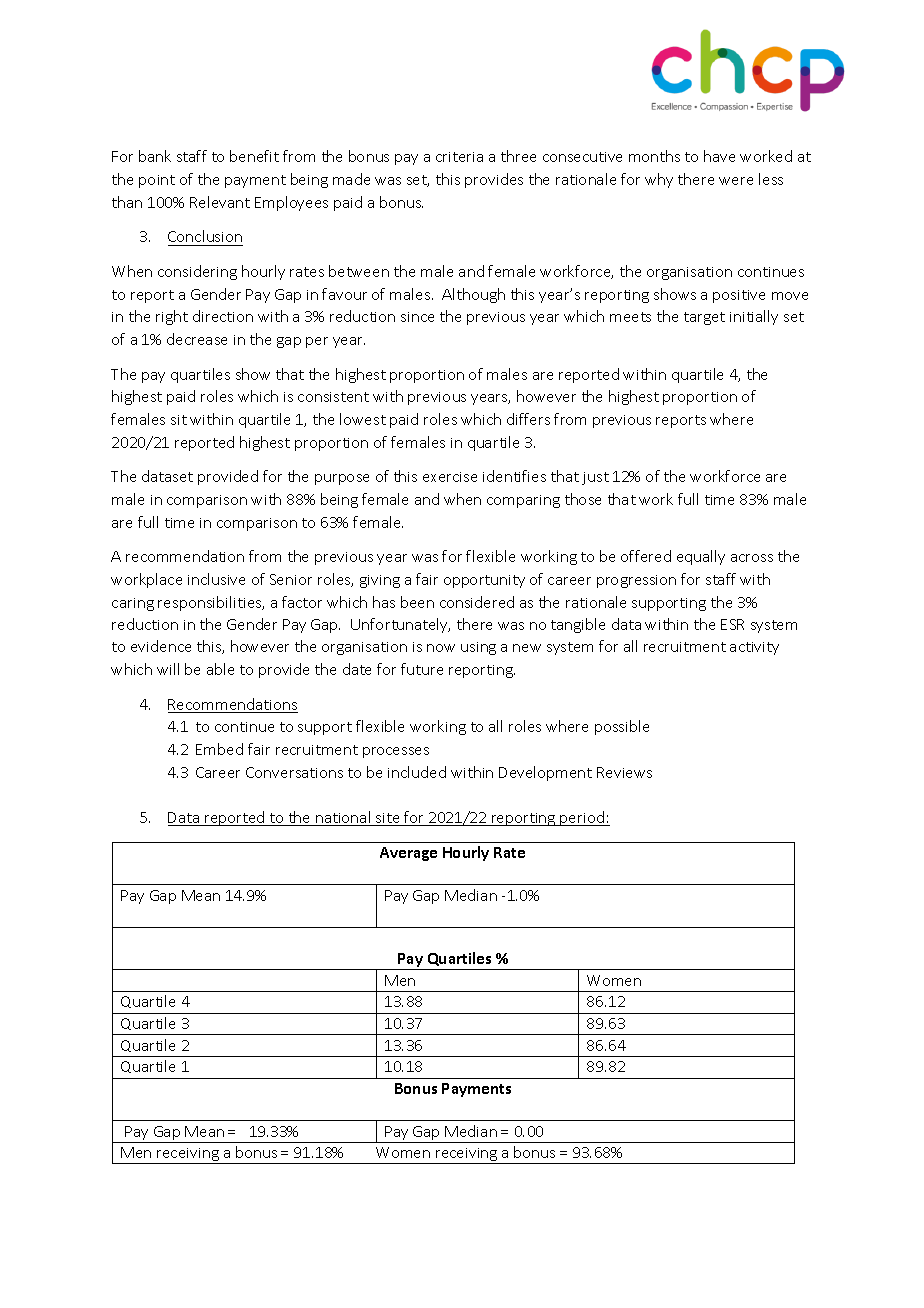 Image resolution: width=924 pixels, height=1308 pixels. Describe the element at coordinates (736, 181) in the image. I see `were` at that location.
